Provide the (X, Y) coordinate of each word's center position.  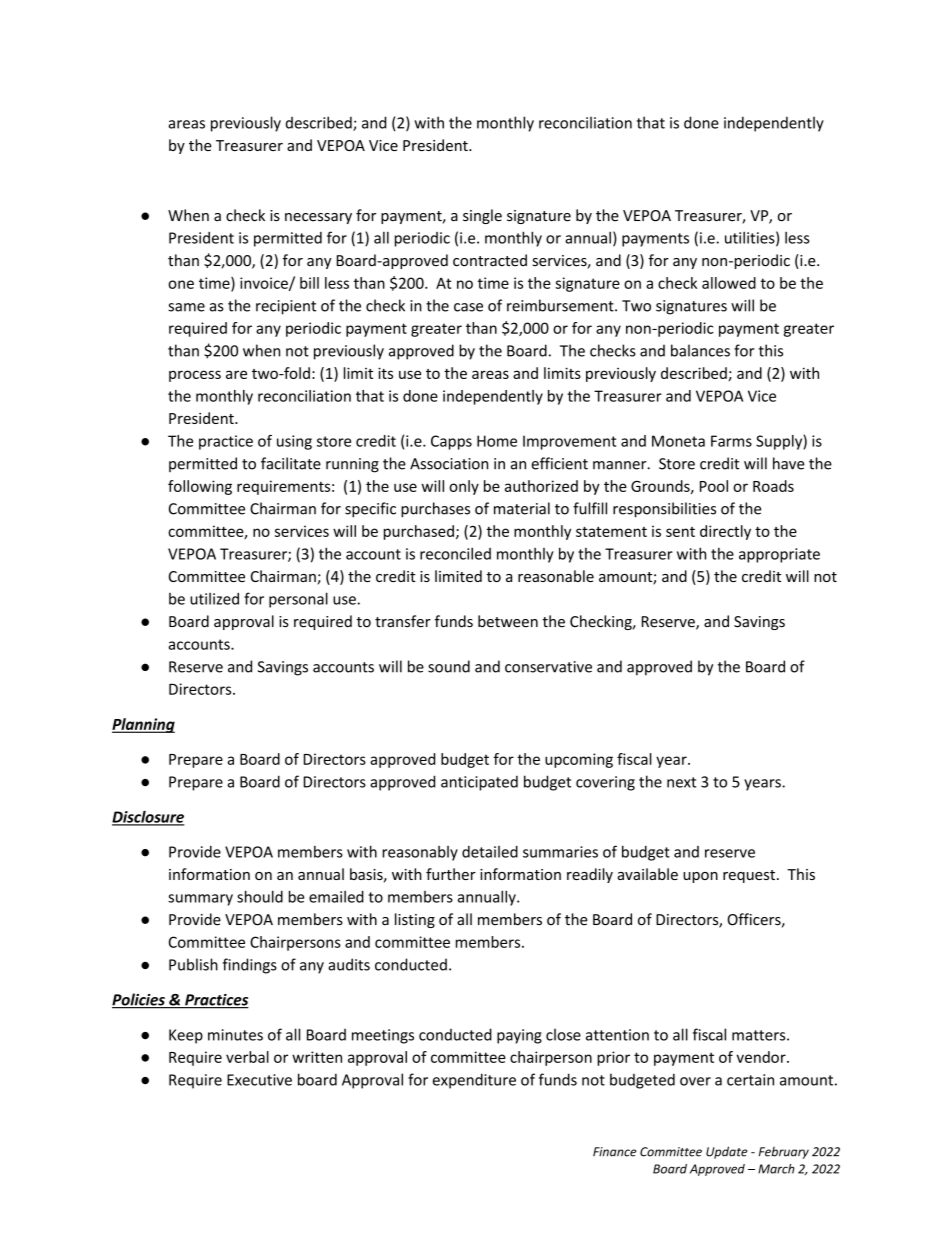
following (200, 487)
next (681, 782)
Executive (259, 1080)
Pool (714, 486)
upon (700, 877)
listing (415, 920)
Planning (143, 725)
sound (449, 666)
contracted (490, 260)
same (186, 307)
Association (449, 464)
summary (200, 900)
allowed (729, 283)
